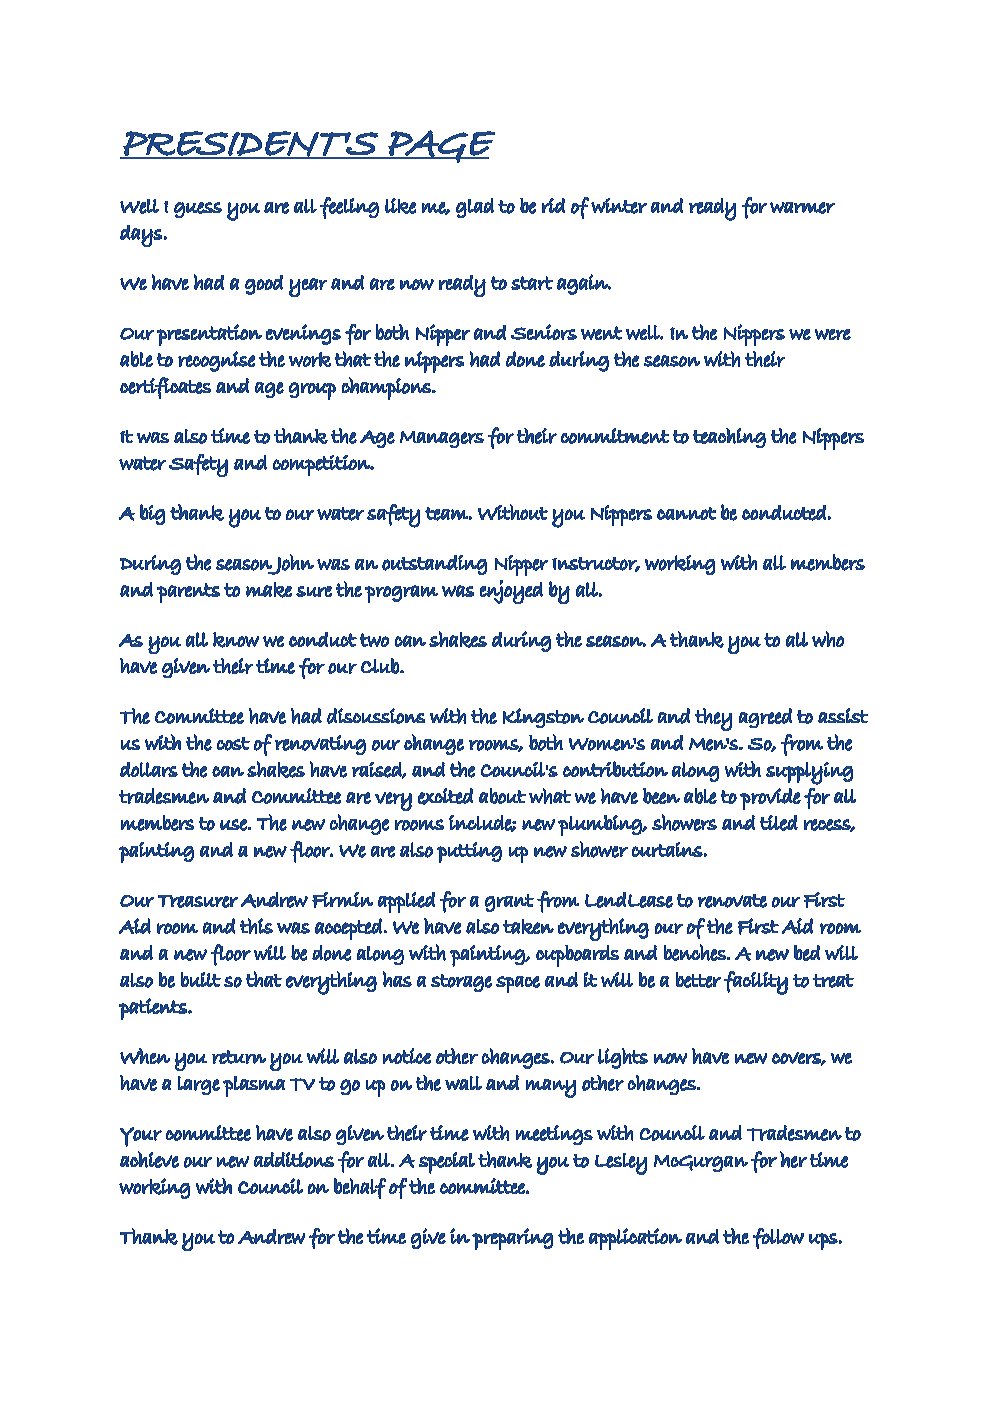 The image size is (993, 1404). Describe the element at coordinates (802, 208) in the screenshot. I see `warmer` at that location.
